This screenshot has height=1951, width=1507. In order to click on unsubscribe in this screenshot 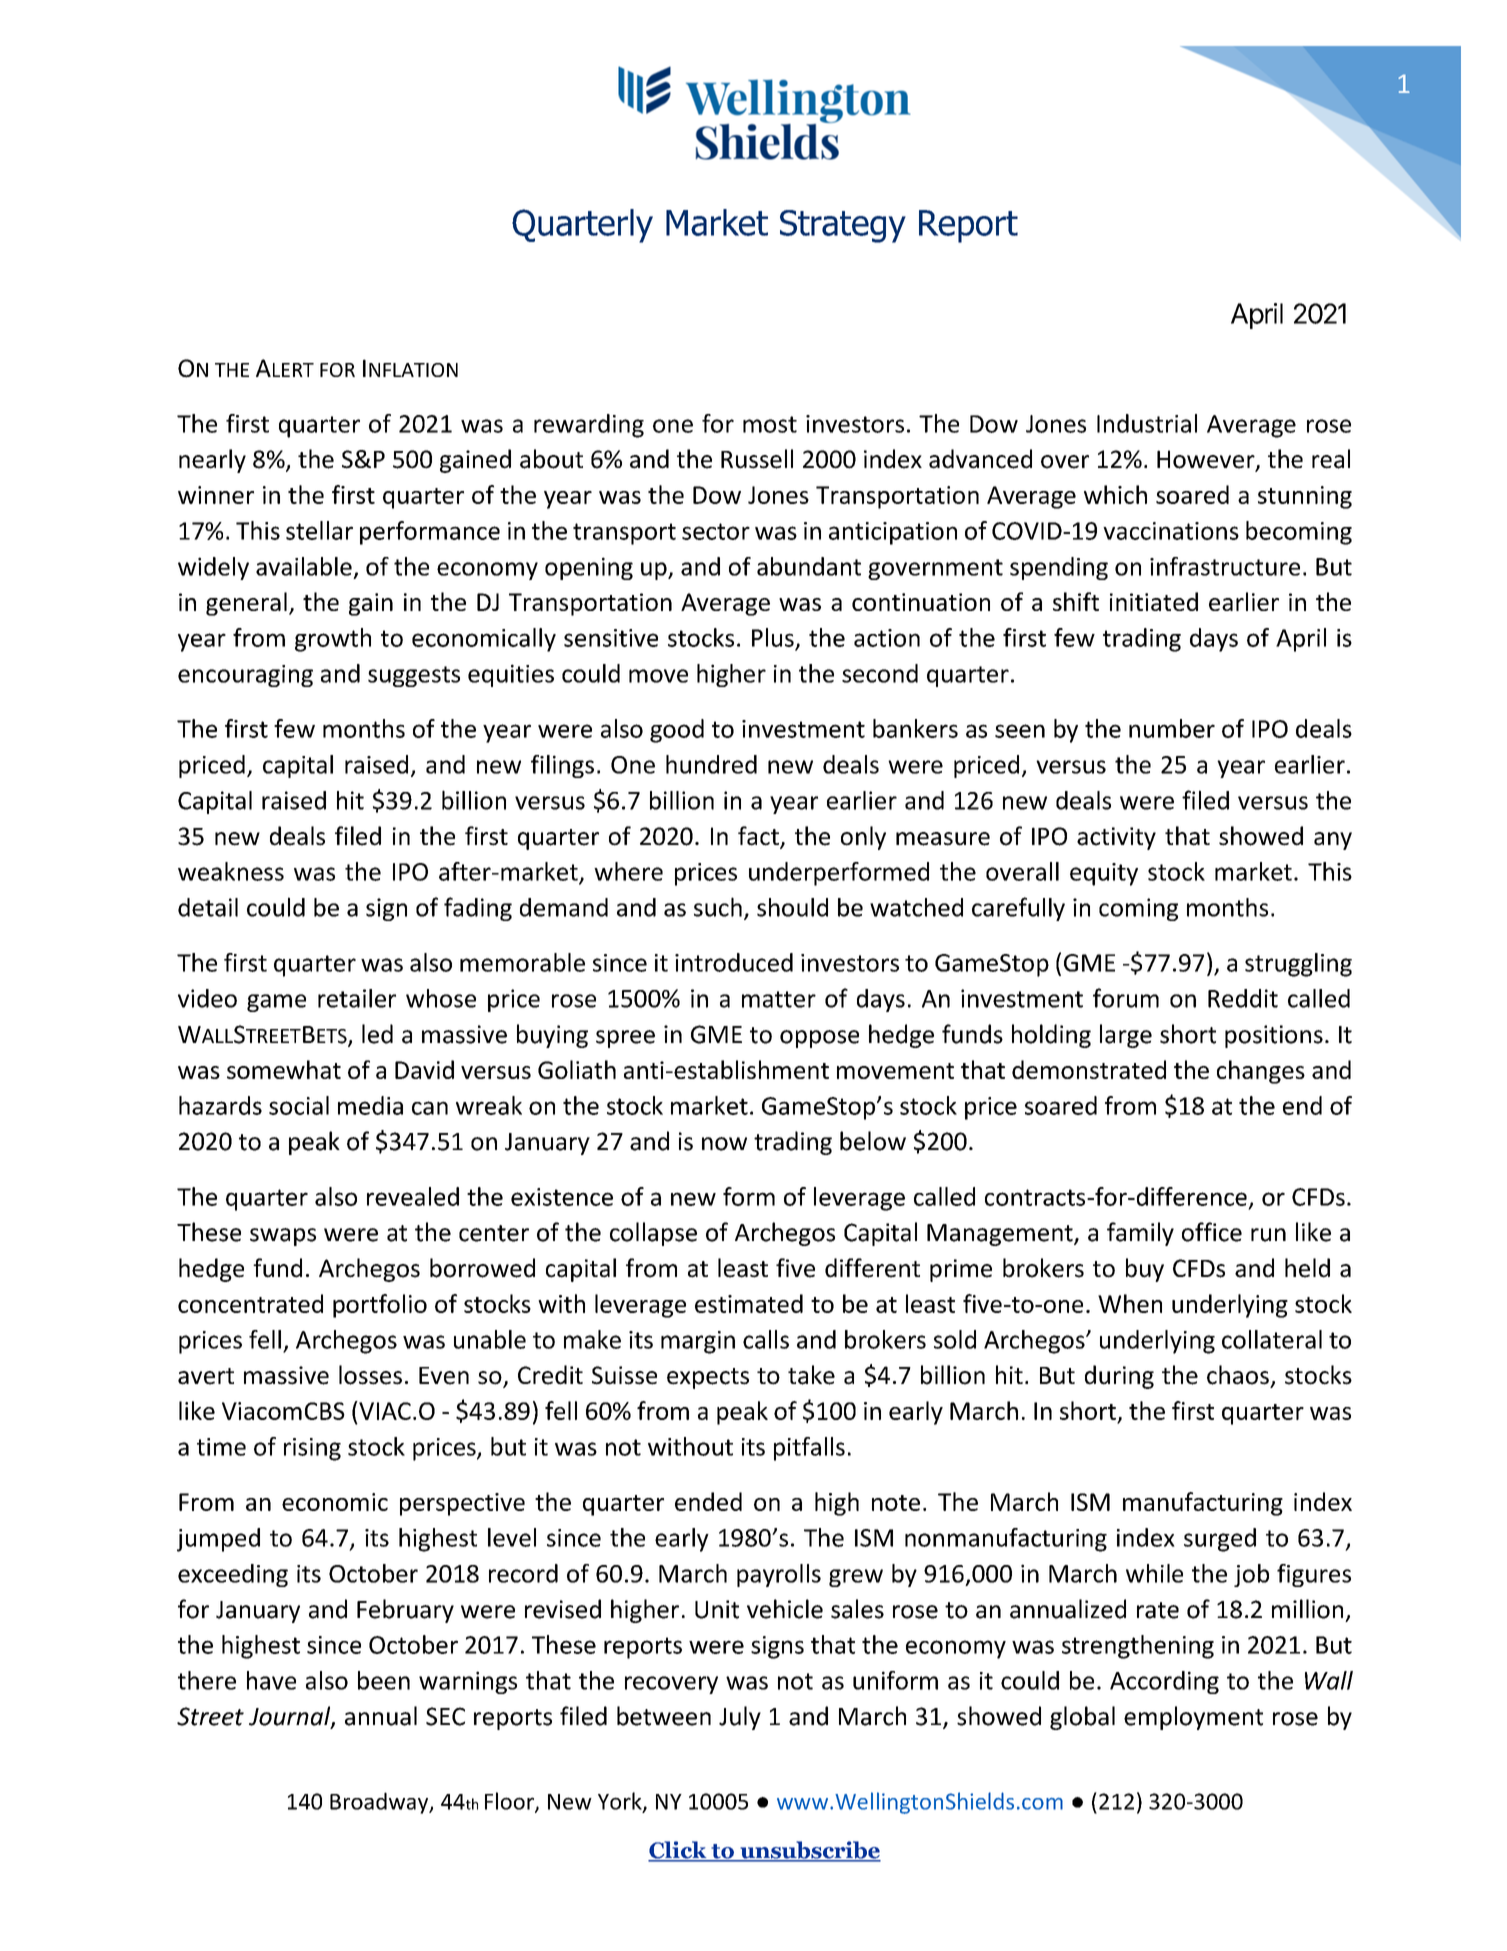, I will do `click(809, 1851)`.
